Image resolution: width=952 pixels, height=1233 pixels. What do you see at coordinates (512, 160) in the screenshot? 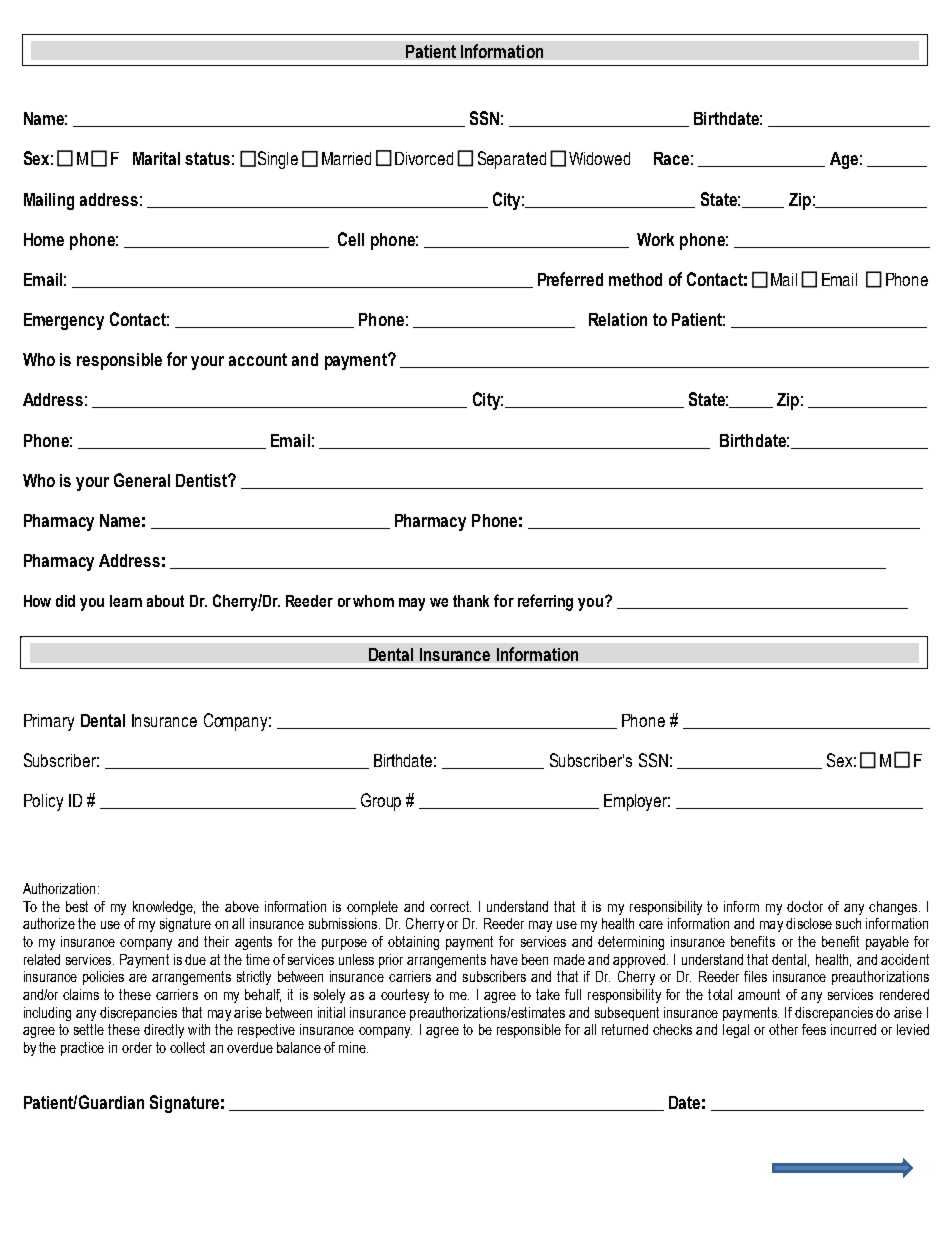
I see `Separated` at bounding box center [512, 160].
